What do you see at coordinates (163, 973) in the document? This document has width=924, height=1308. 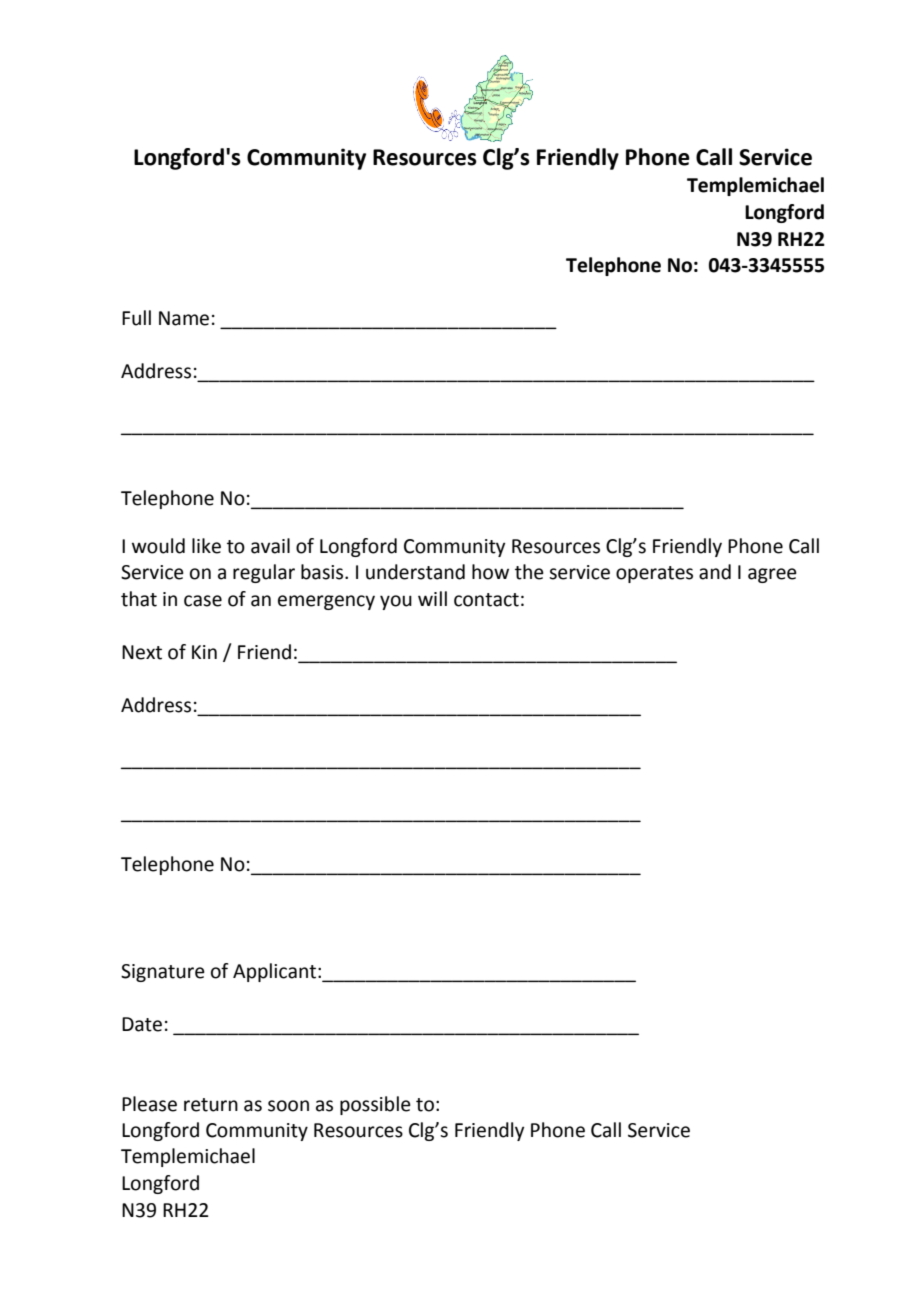 I see `Signature` at bounding box center [163, 973].
